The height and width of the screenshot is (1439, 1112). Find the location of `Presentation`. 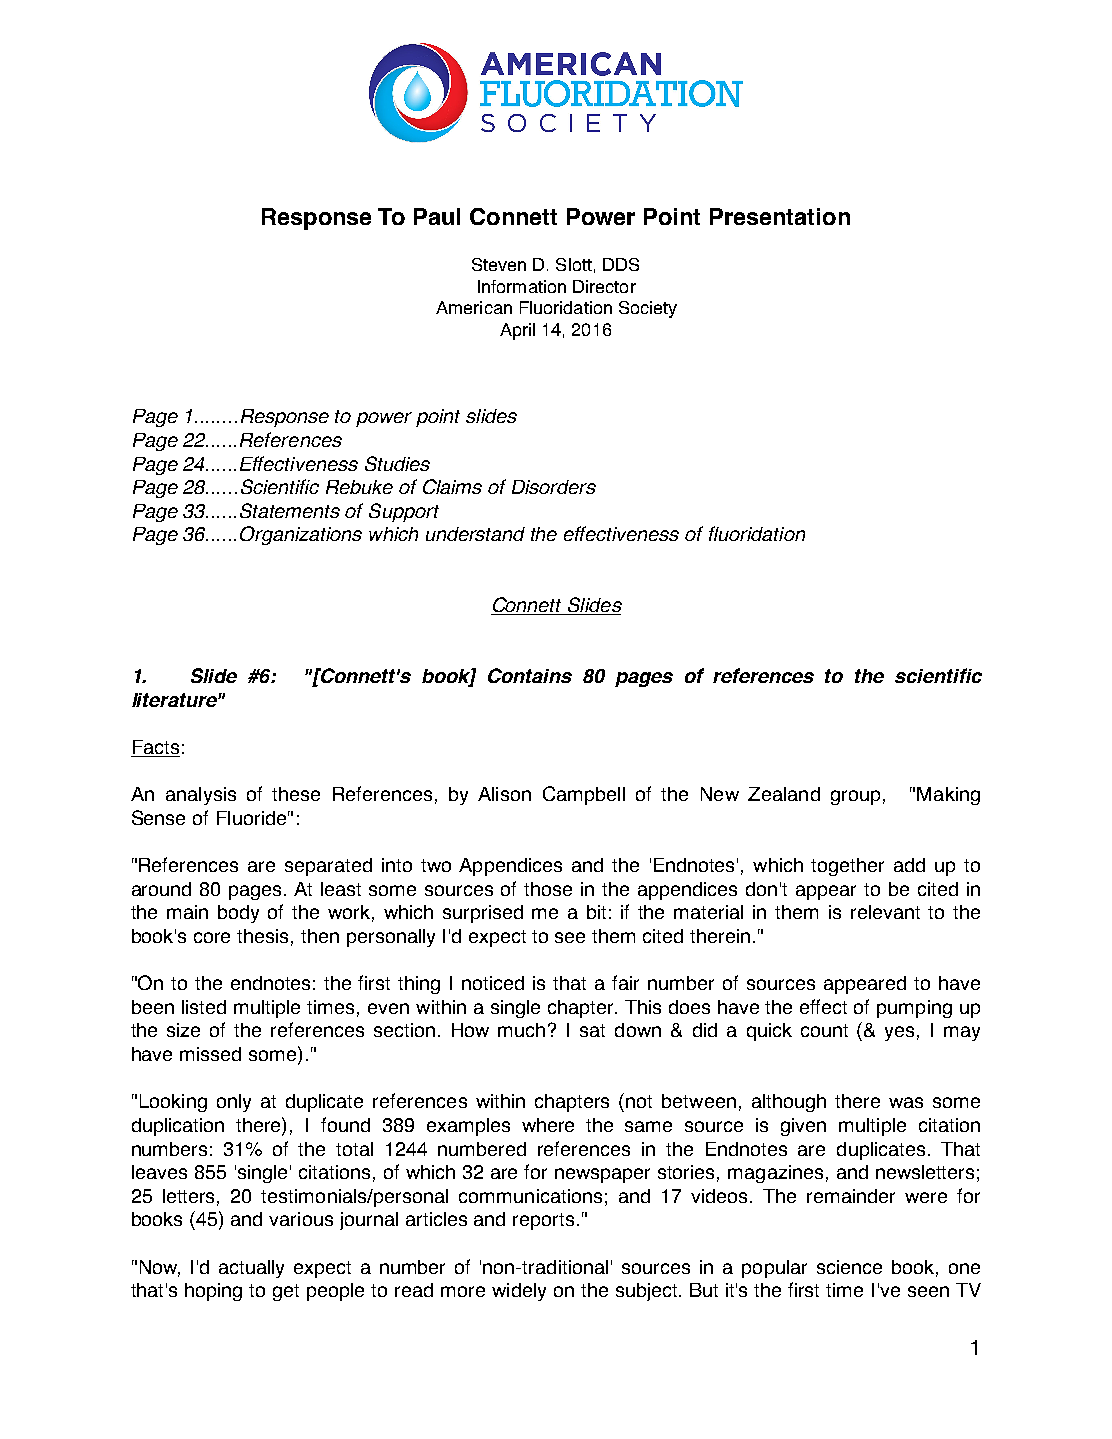

Presentation is located at coordinates (780, 216).
